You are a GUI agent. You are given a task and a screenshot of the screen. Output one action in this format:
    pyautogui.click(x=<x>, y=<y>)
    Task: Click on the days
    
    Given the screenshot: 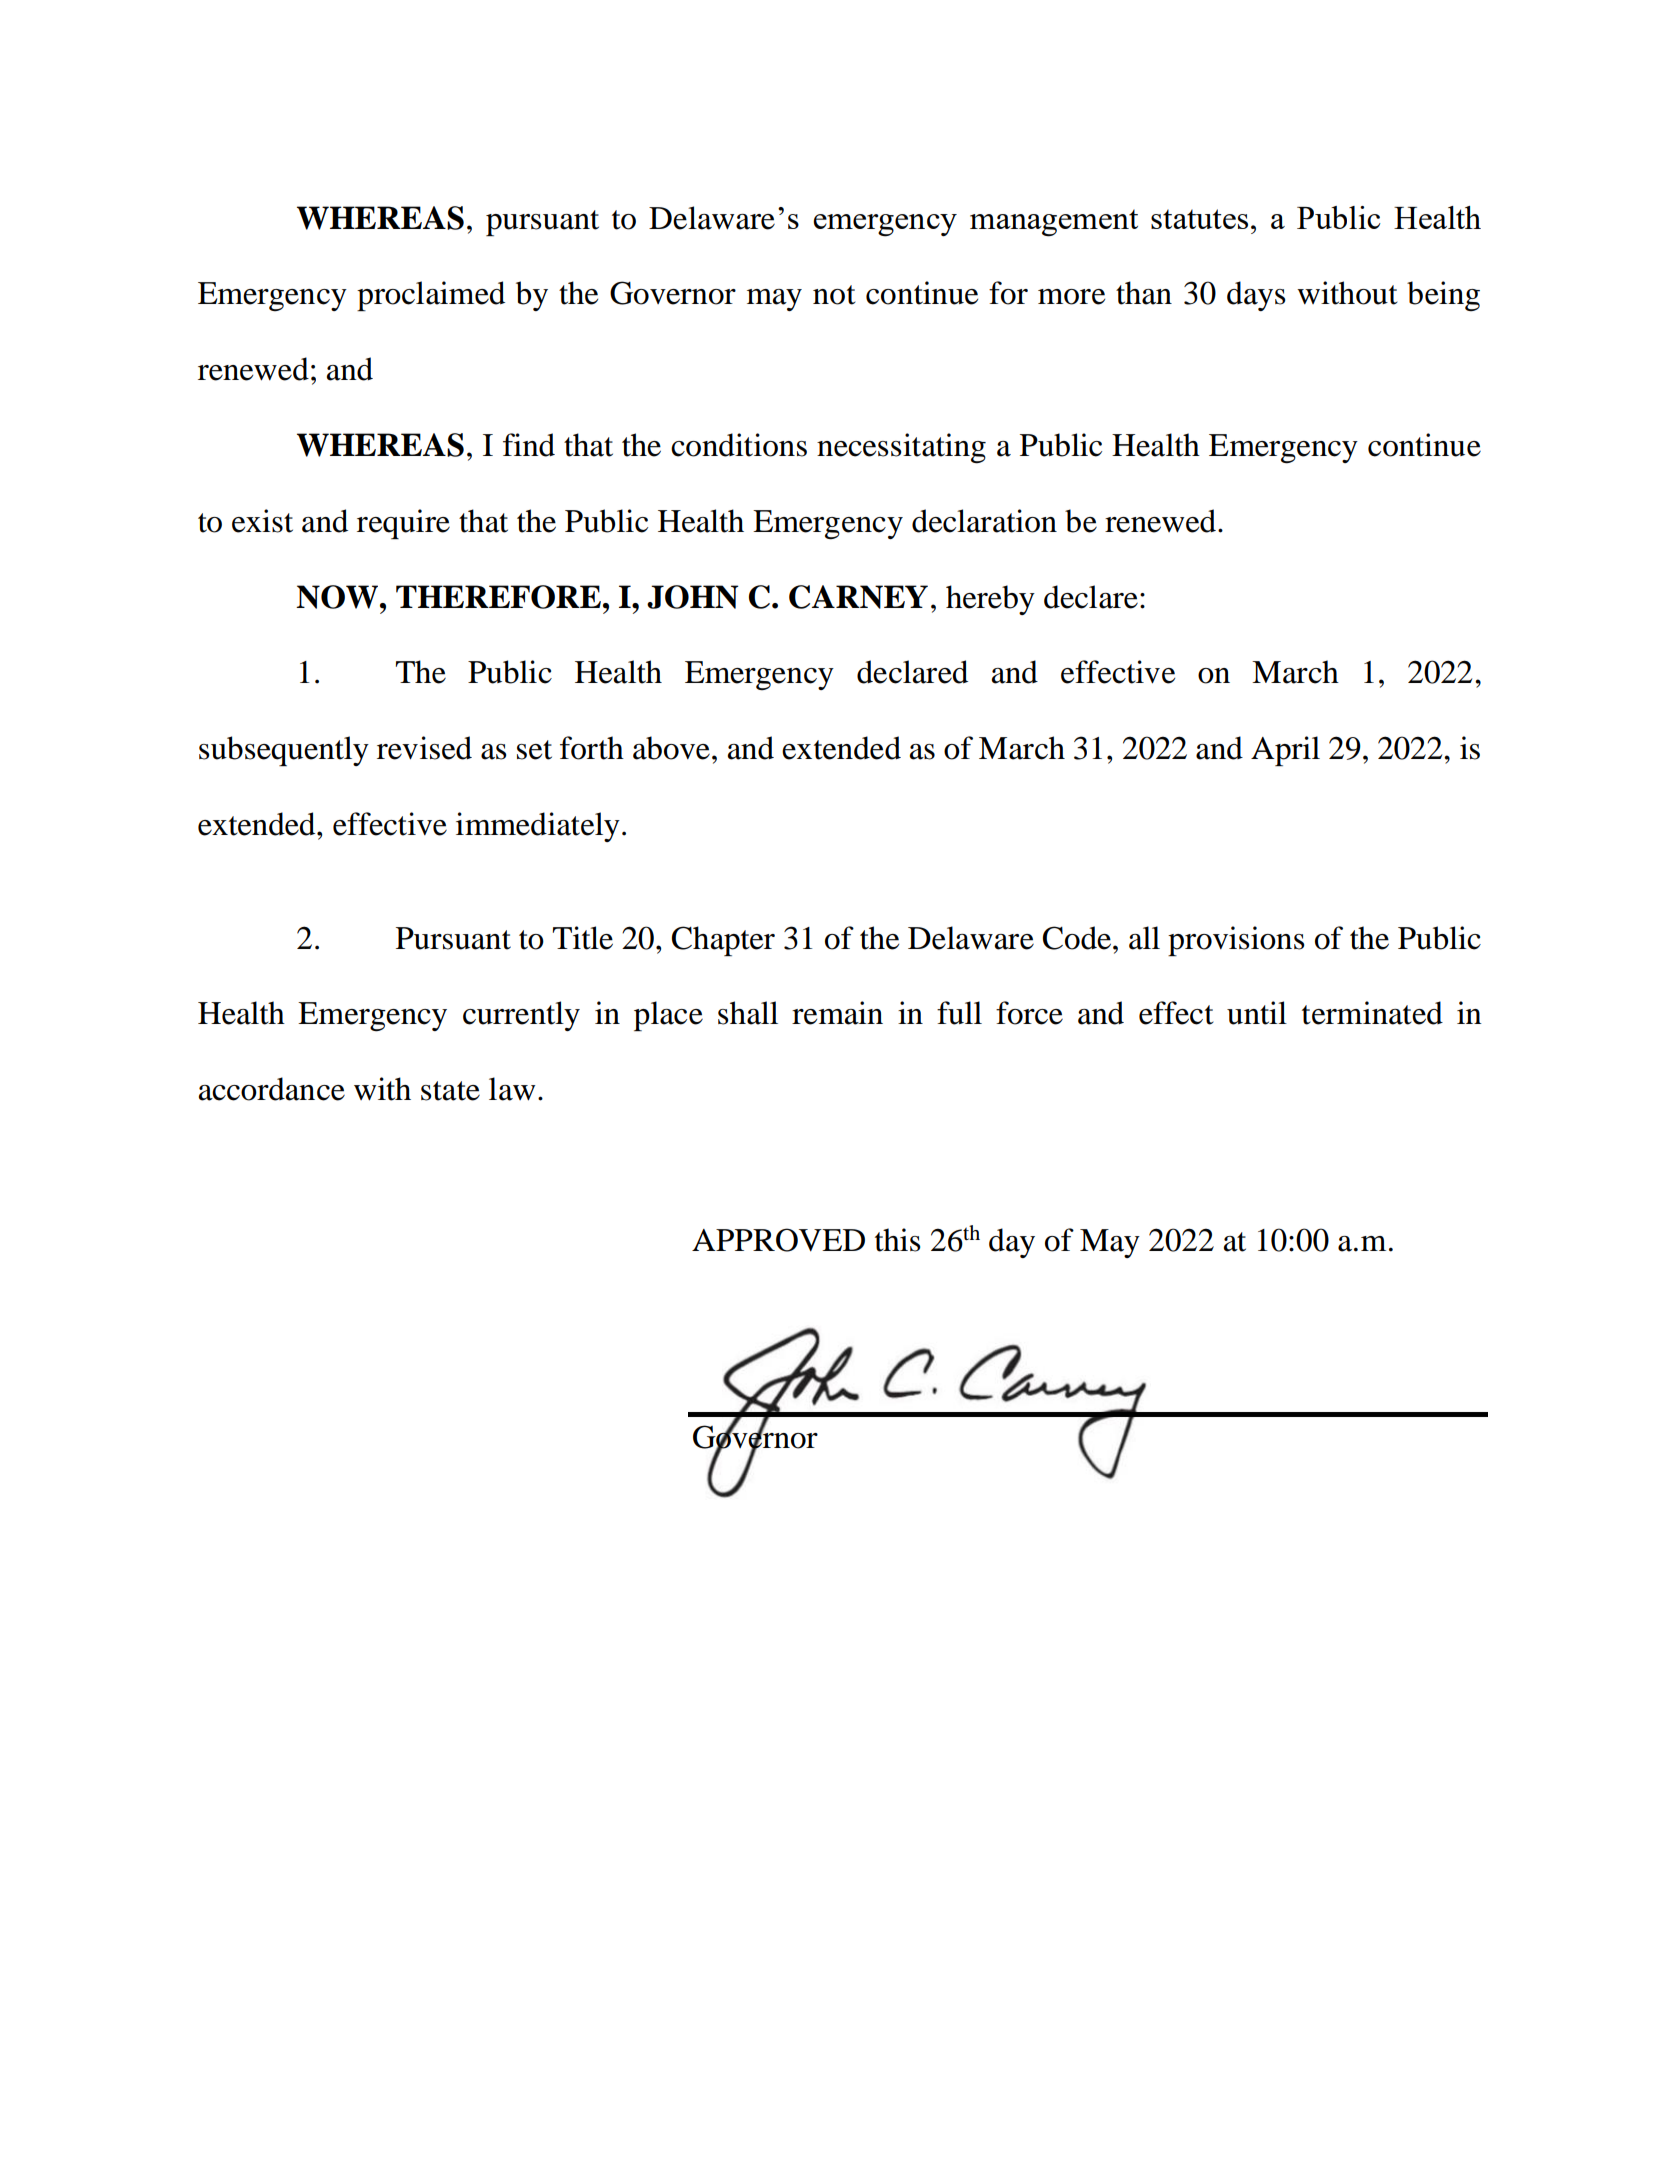 What is the action you would take?
    pyautogui.click(x=1256, y=296)
